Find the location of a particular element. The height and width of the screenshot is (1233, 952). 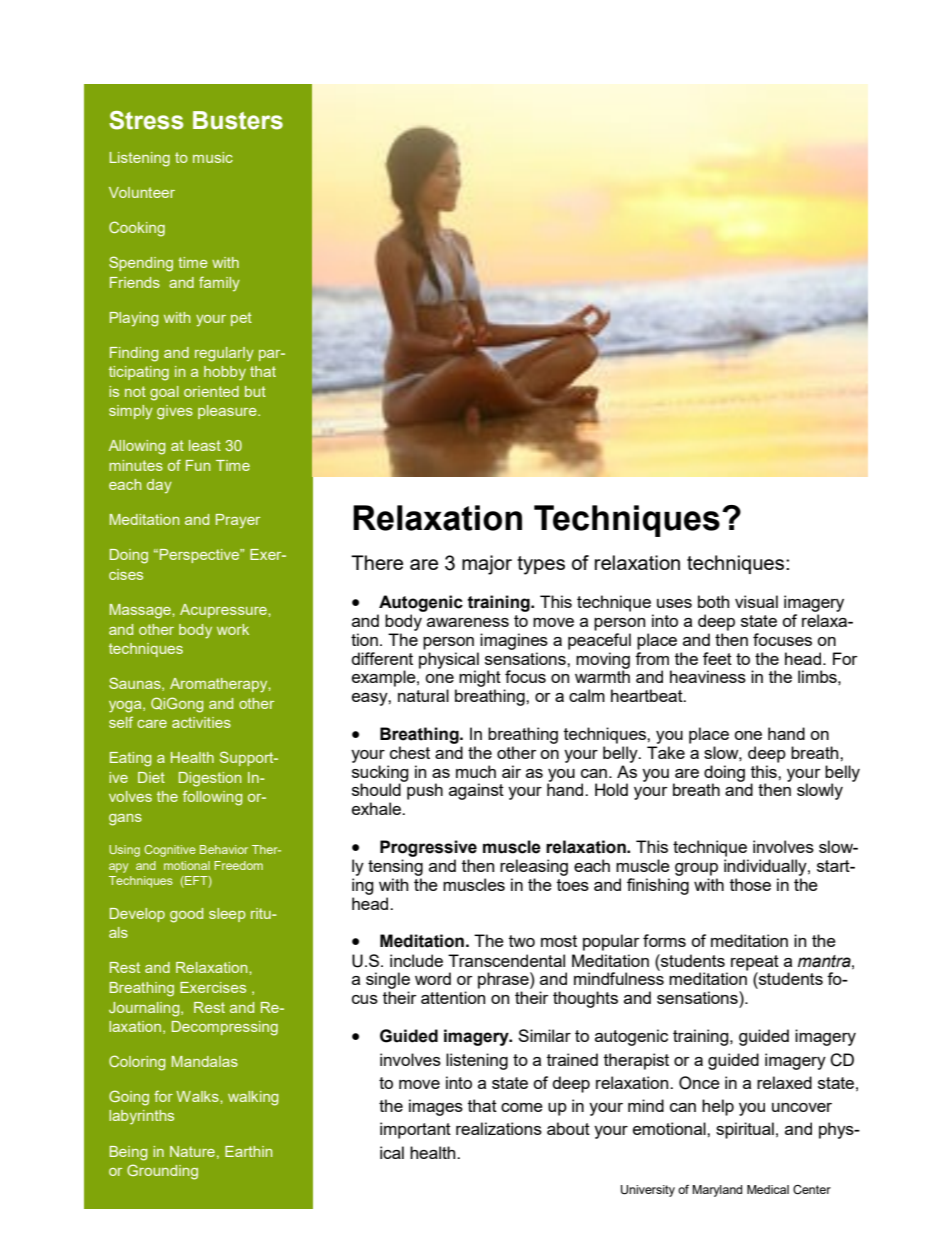

Busters is located at coordinates (238, 120).
